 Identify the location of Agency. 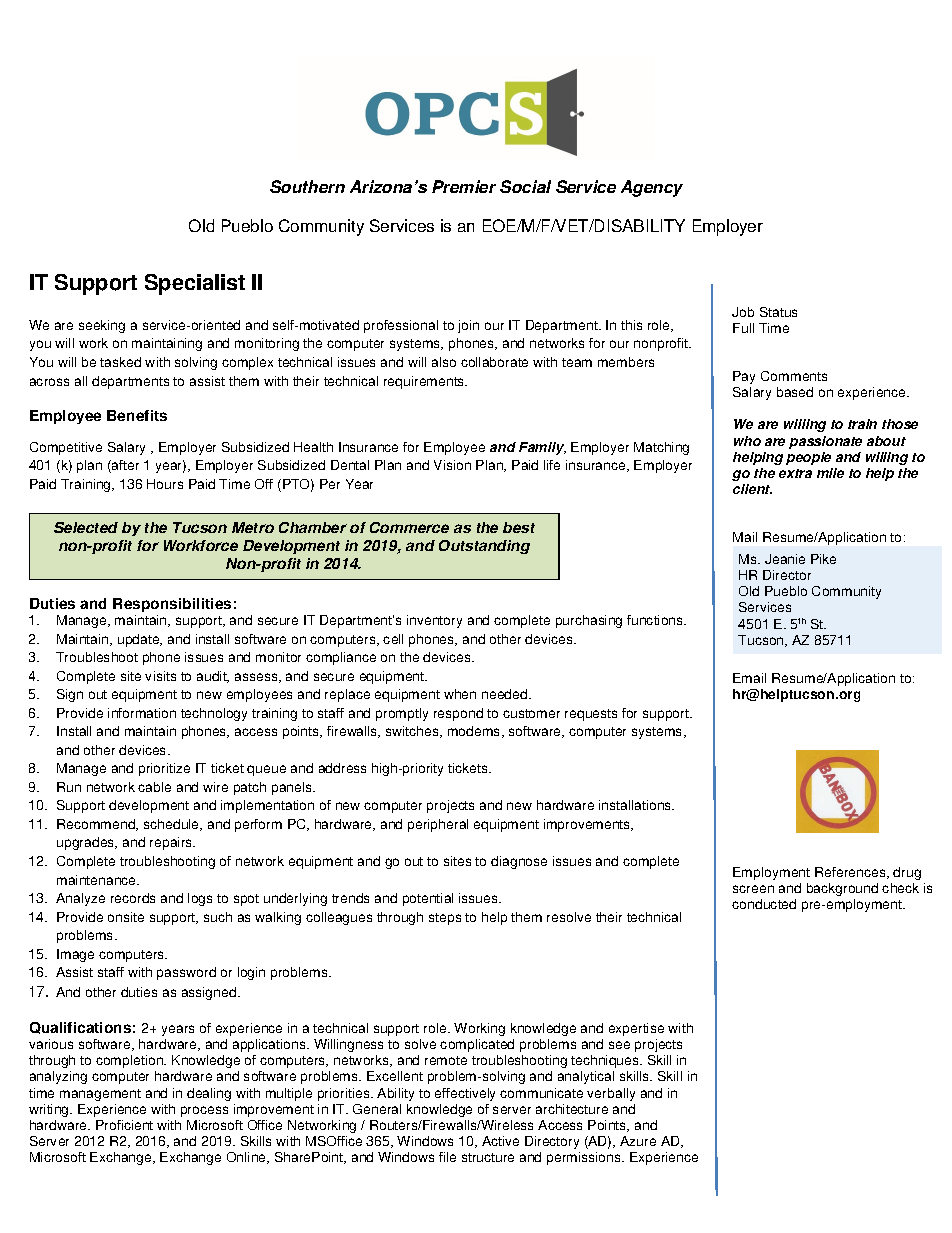
(652, 188).
